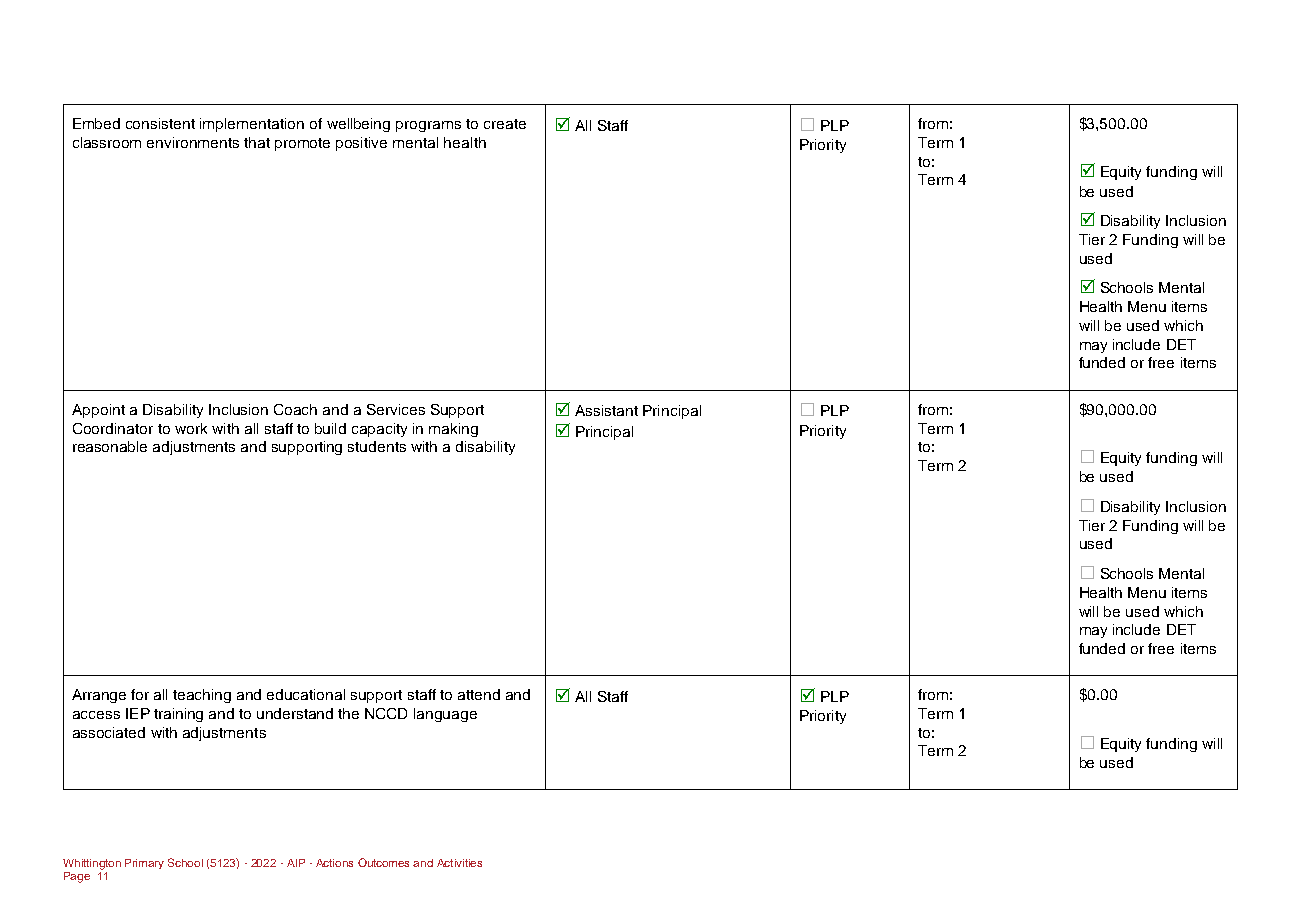  I want to click on Appoint, so click(98, 411).
